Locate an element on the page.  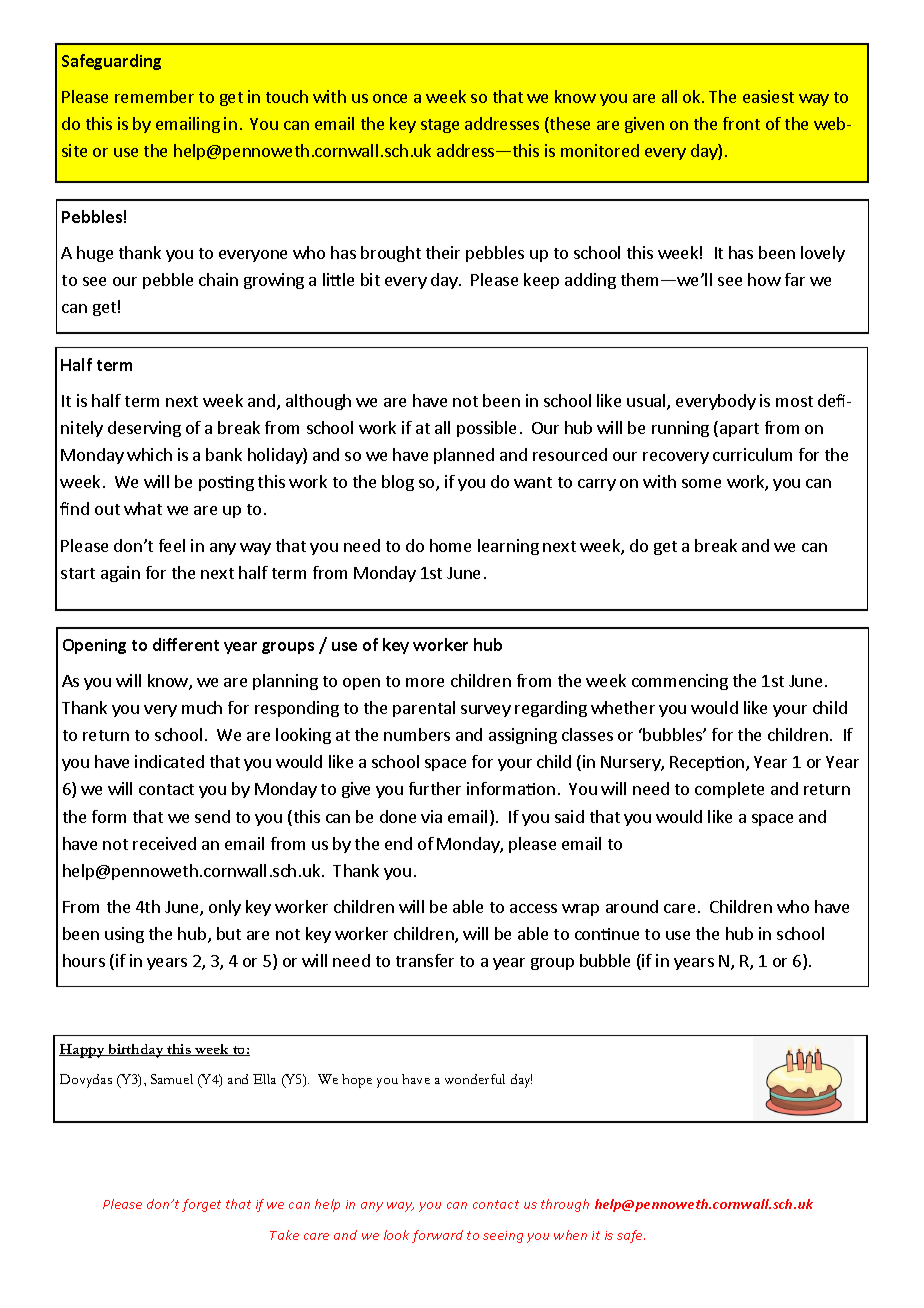
planned is located at coordinates (464, 456).
